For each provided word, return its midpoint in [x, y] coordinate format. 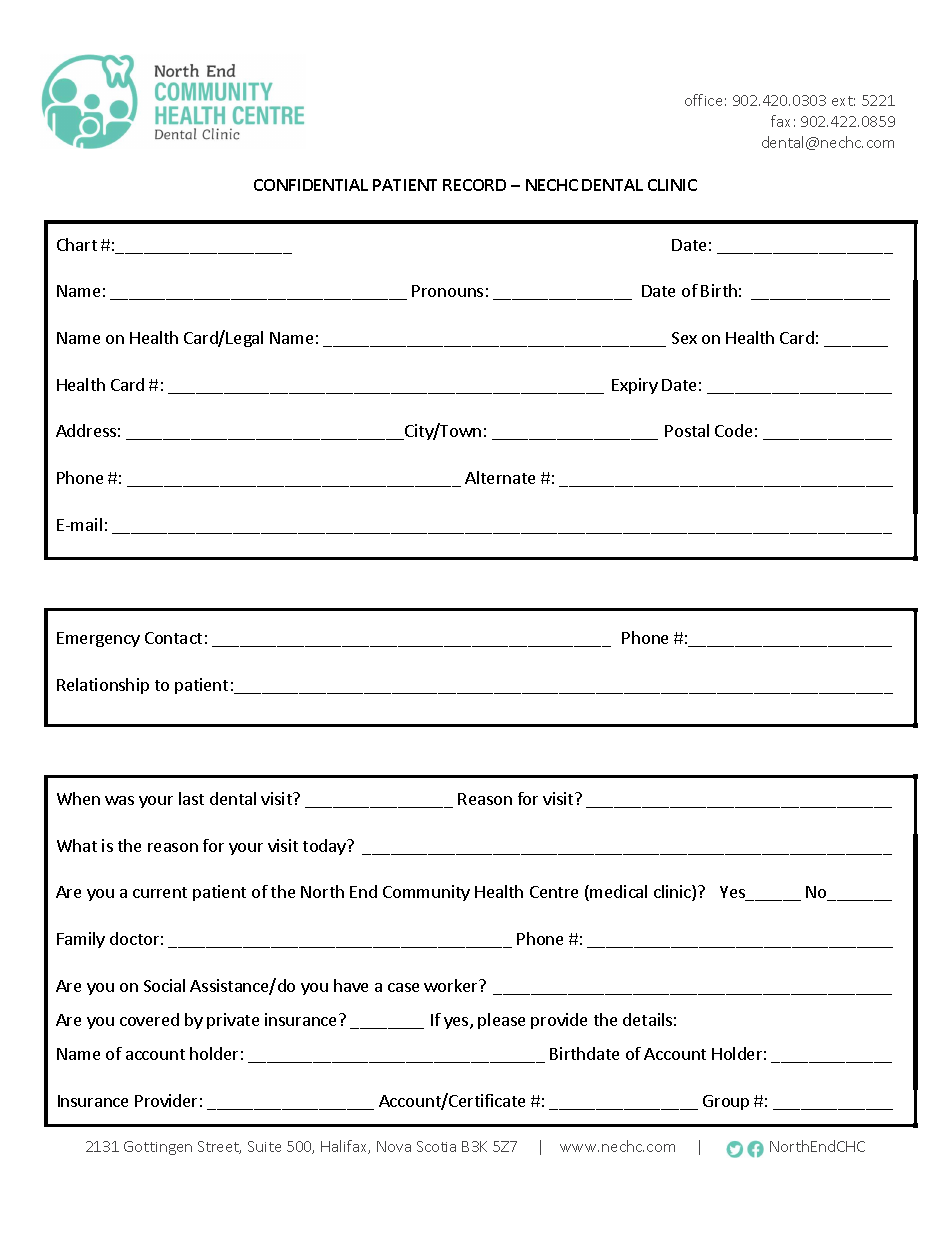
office [703, 100]
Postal [687, 430]
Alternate [500, 477]
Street [219, 1147]
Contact [173, 638]
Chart [77, 244]
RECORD [474, 185]
